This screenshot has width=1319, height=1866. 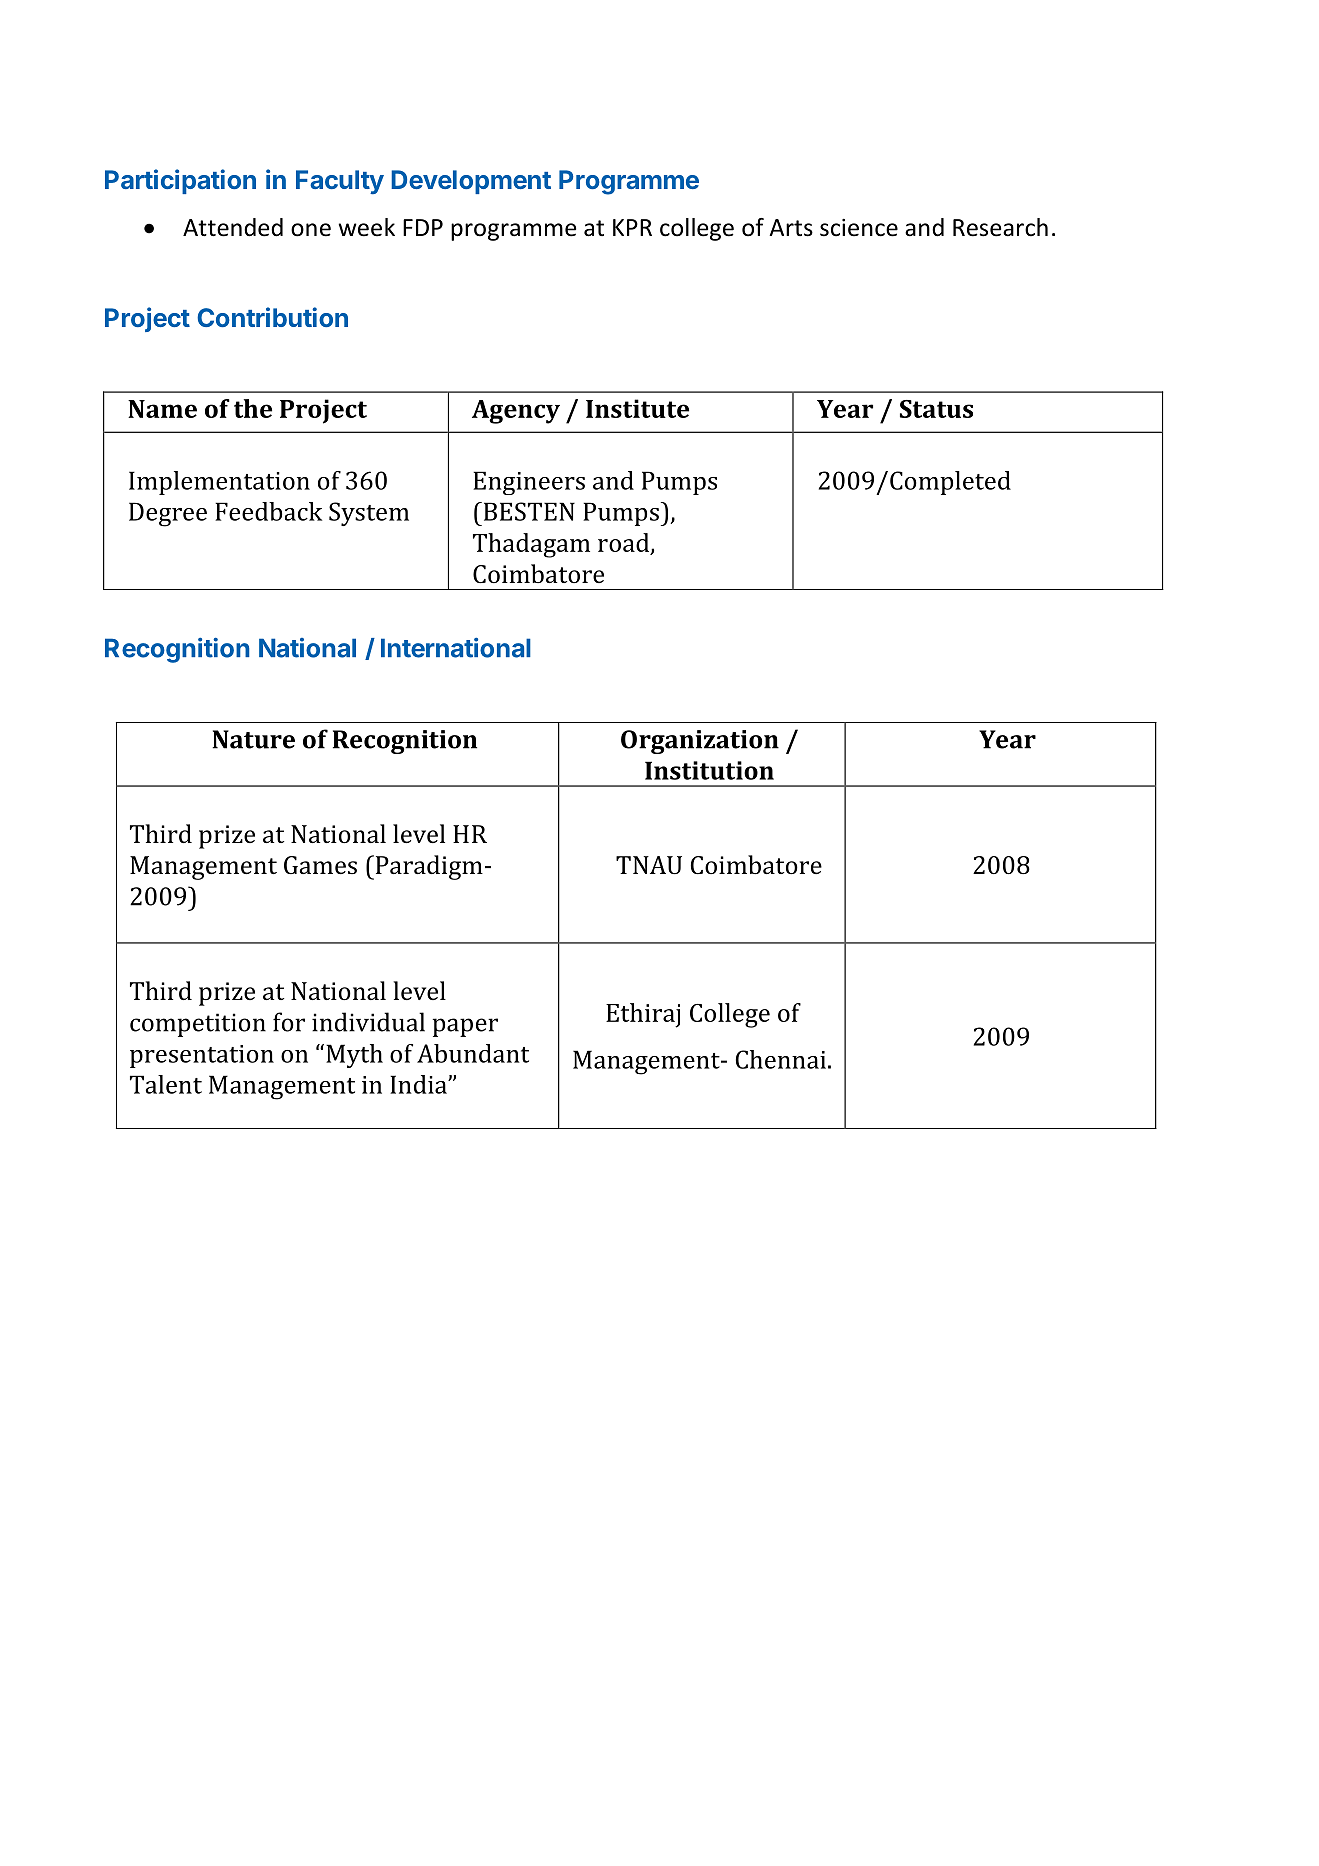 What do you see at coordinates (529, 483) in the screenshot?
I see `Engineers` at bounding box center [529, 483].
